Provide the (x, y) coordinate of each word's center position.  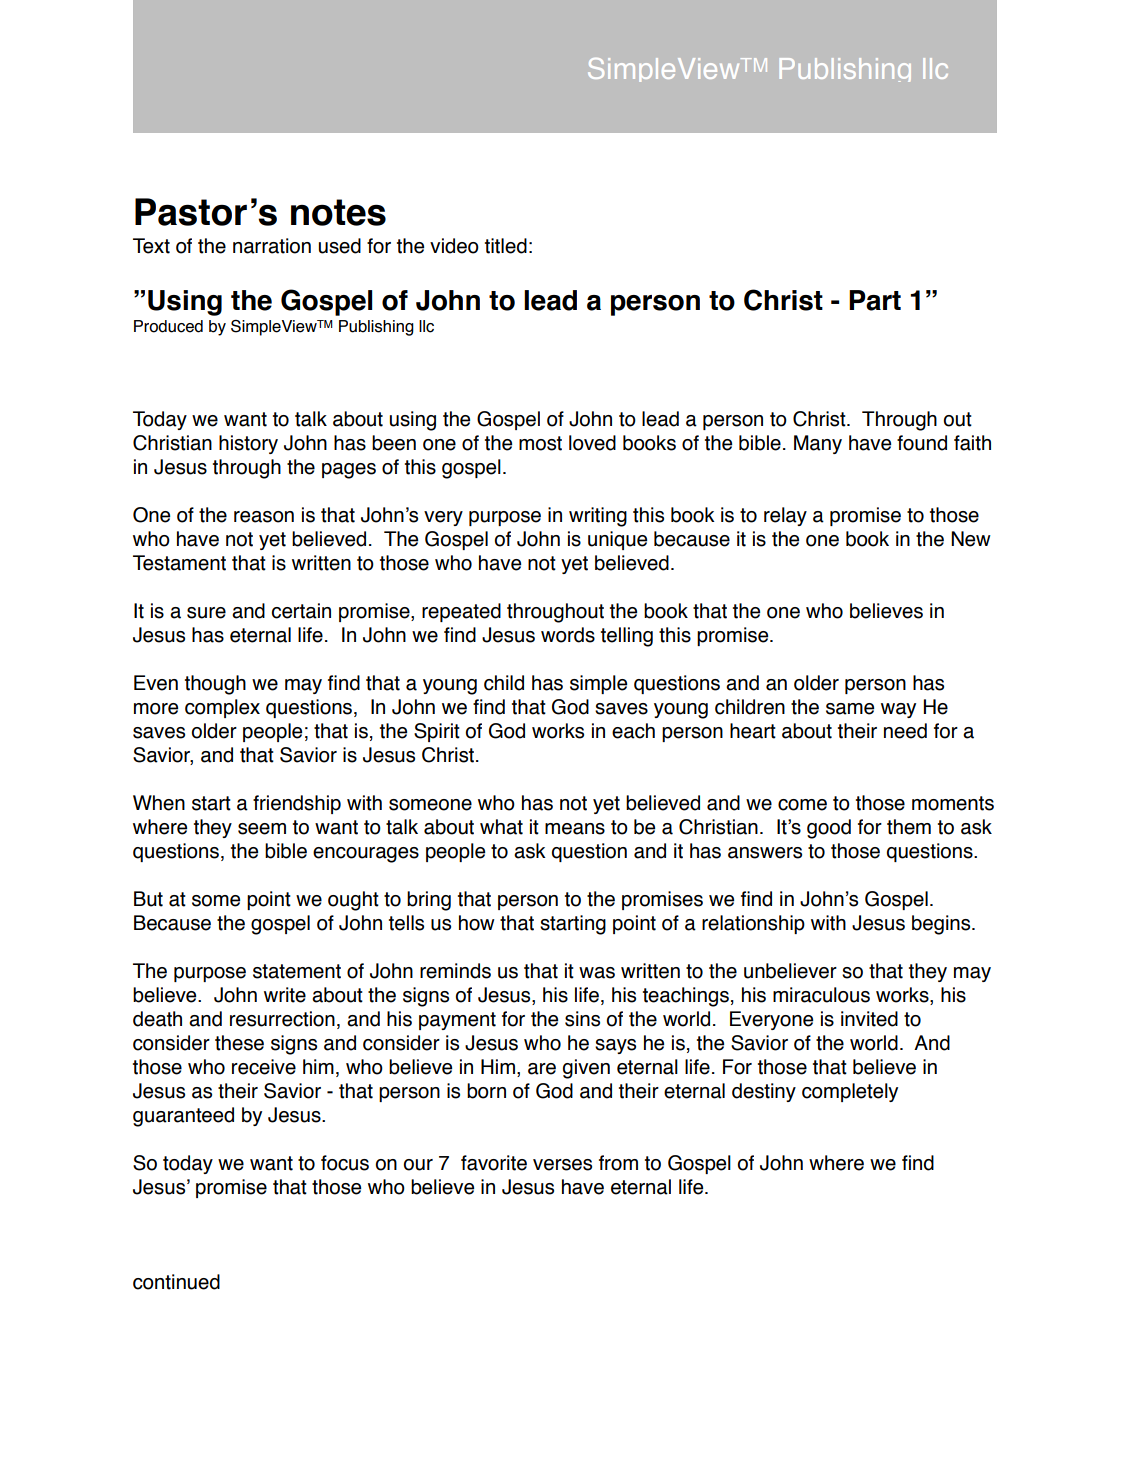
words (568, 635)
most (540, 443)
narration (272, 246)
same (850, 709)
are (542, 1069)
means (575, 829)
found (922, 443)
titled (506, 246)
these (239, 1043)
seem (262, 829)
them (909, 827)
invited (869, 1019)
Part (875, 300)
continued (176, 1282)
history (248, 444)
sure (206, 613)
